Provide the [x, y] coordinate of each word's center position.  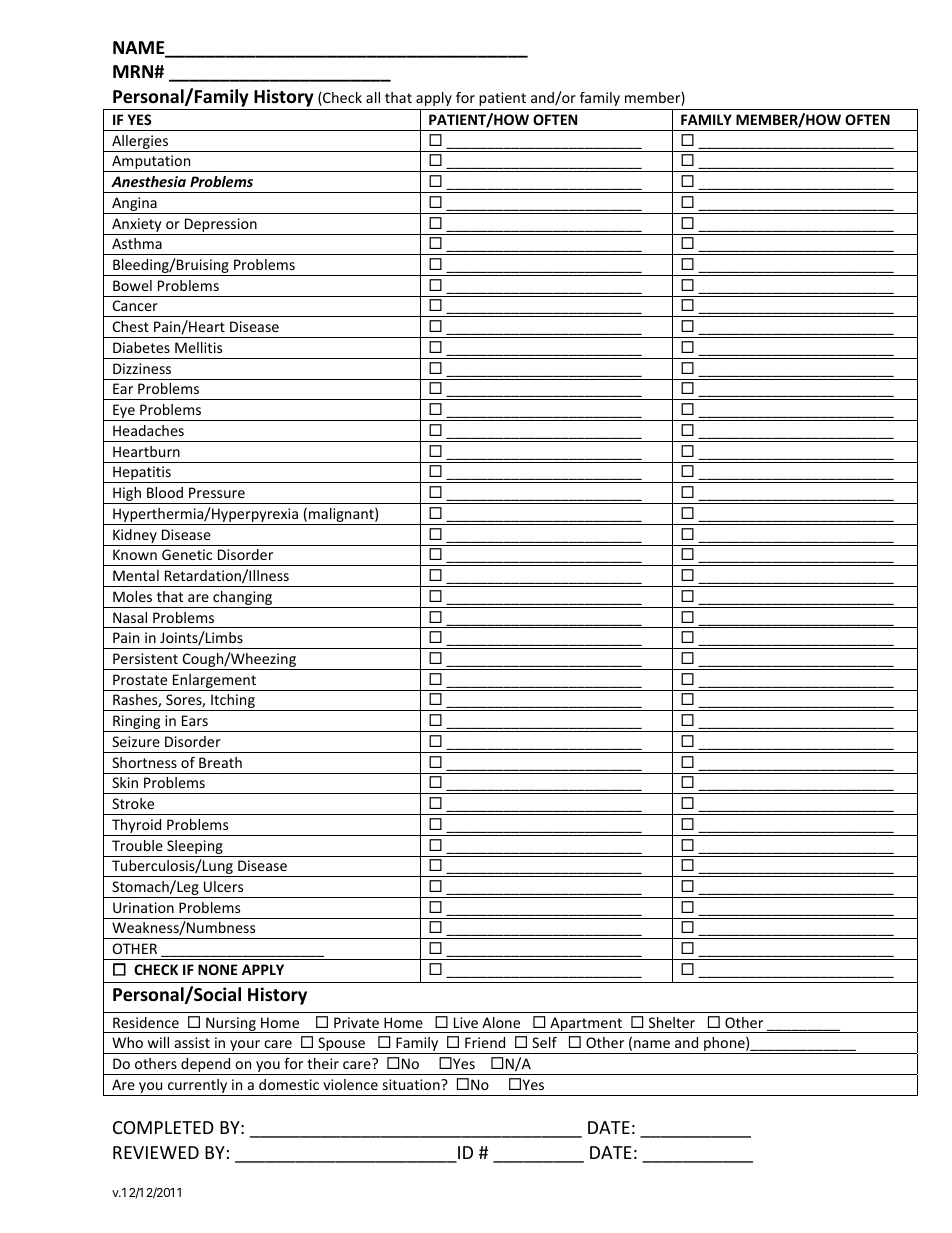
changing [243, 599]
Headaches [148, 430]
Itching [233, 702]
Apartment [586, 1025]
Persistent [145, 658]
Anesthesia [148, 181]
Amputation [151, 163]
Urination [143, 907]
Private [356, 1022]
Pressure [217, 492]
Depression [221, 225]
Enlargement [214, 682]
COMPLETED [163, 1127]
